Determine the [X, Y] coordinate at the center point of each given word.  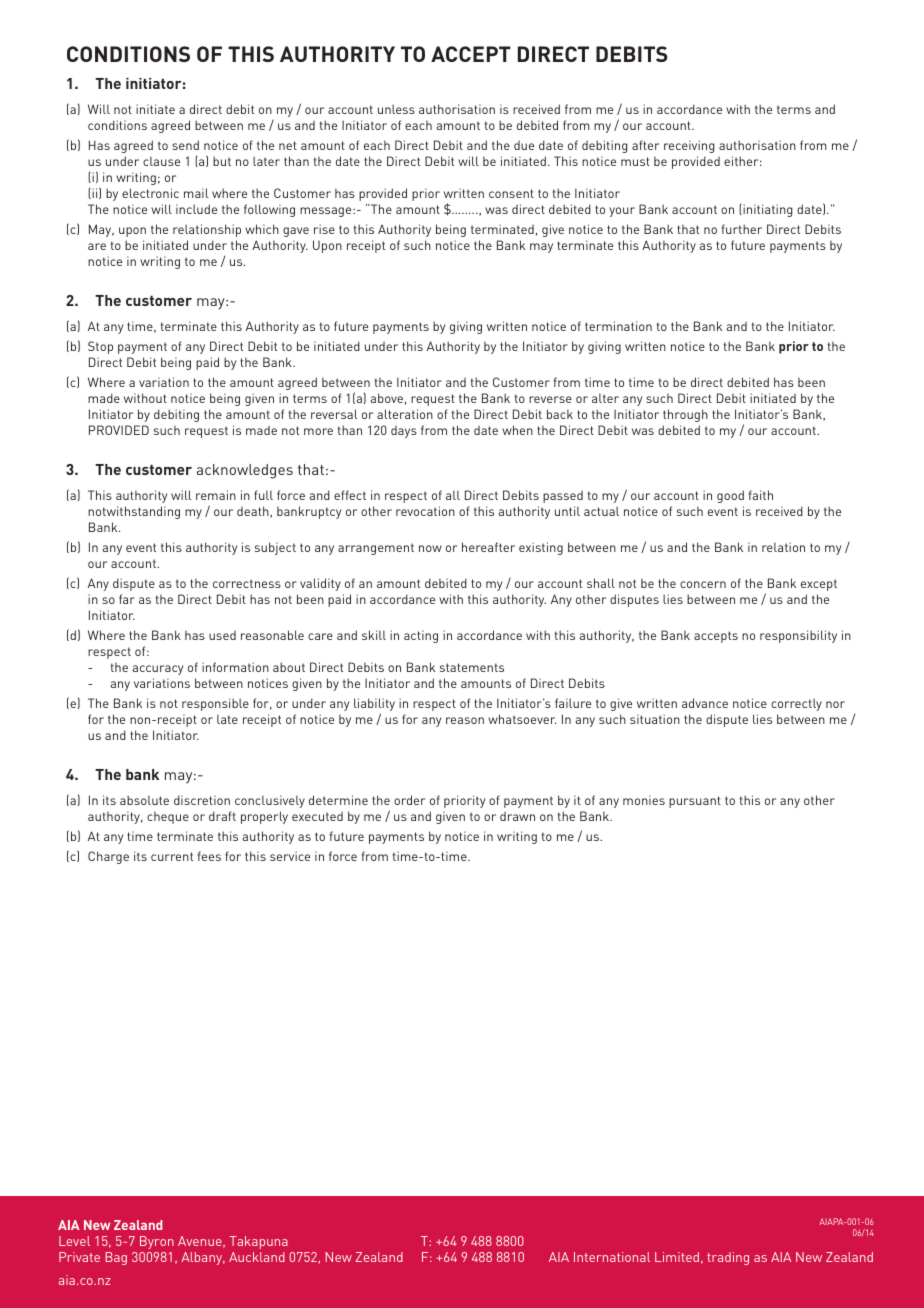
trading [728, 1258]
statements [472, 667]
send [185, 145]
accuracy [158, 670]
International [612, 1257]
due [524, 145]
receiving [689, 146]
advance [705, 703]
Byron [157, 1242]
